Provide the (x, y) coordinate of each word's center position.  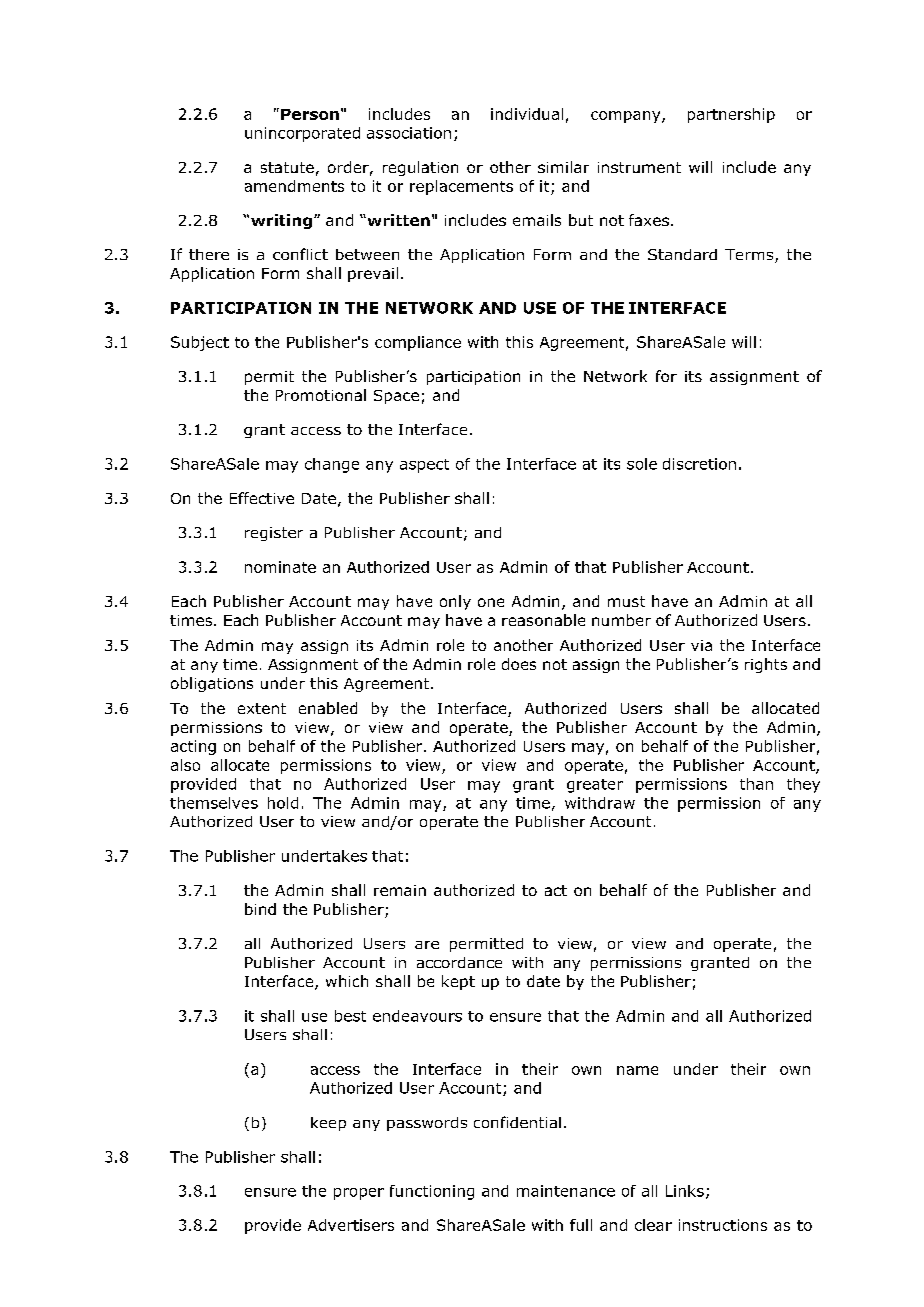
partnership (731, 115)
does (519, 664)
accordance (459, 962)
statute (287, 167)
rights (766, 665)
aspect (424, 466)
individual (527, 114)
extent (262, 708)
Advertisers (351, 1225)
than (756, 784)
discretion (699, 464)
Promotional (321, 395)
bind (260, 909)
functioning (432, 1192)
